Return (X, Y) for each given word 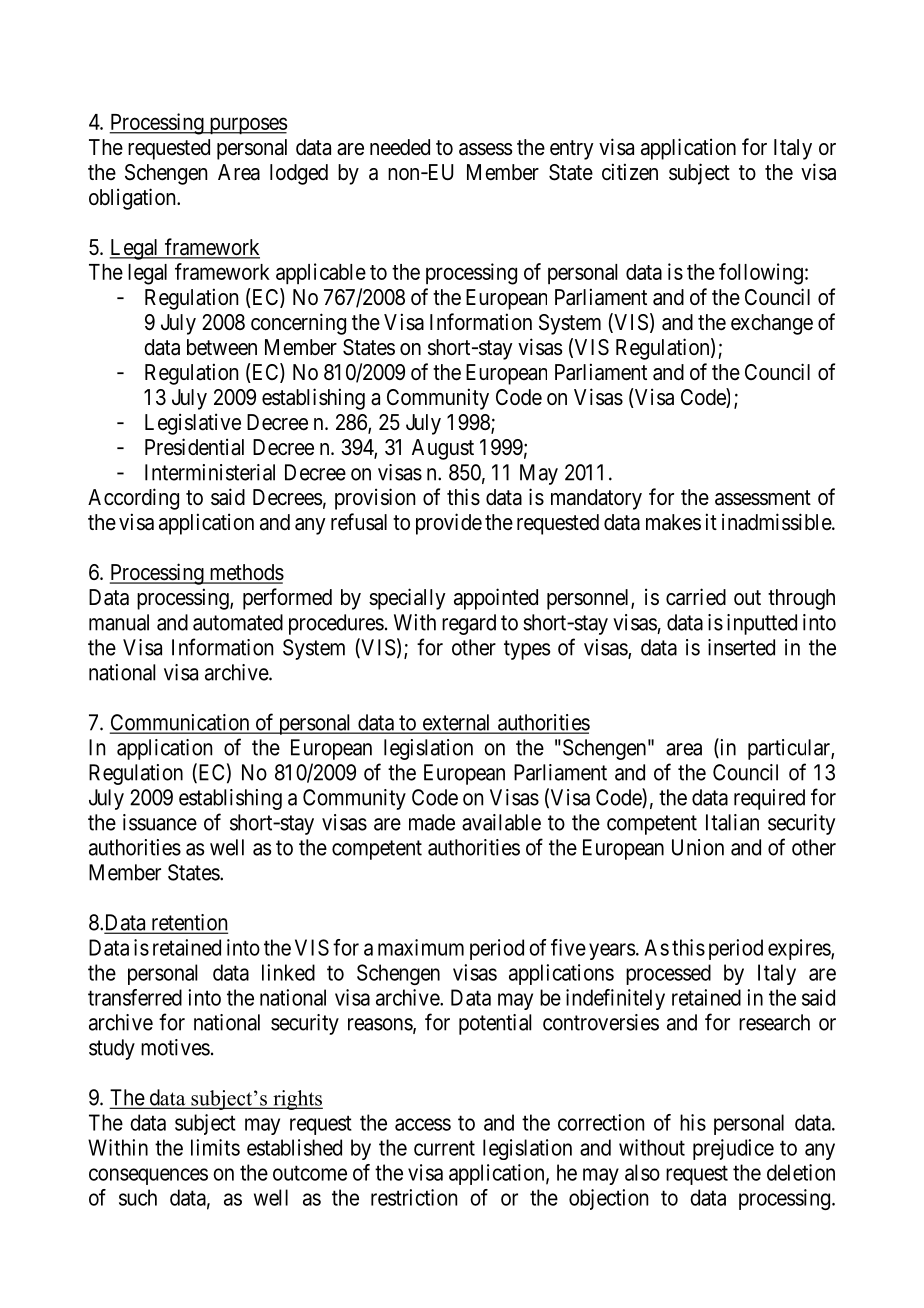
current (444, 1148)
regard (469, 624)
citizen (630, 172)
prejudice (733, 1149)
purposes (247, 126)
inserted (741, 647)
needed (400, 147)
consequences (148, 1176)
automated (238, 622)
